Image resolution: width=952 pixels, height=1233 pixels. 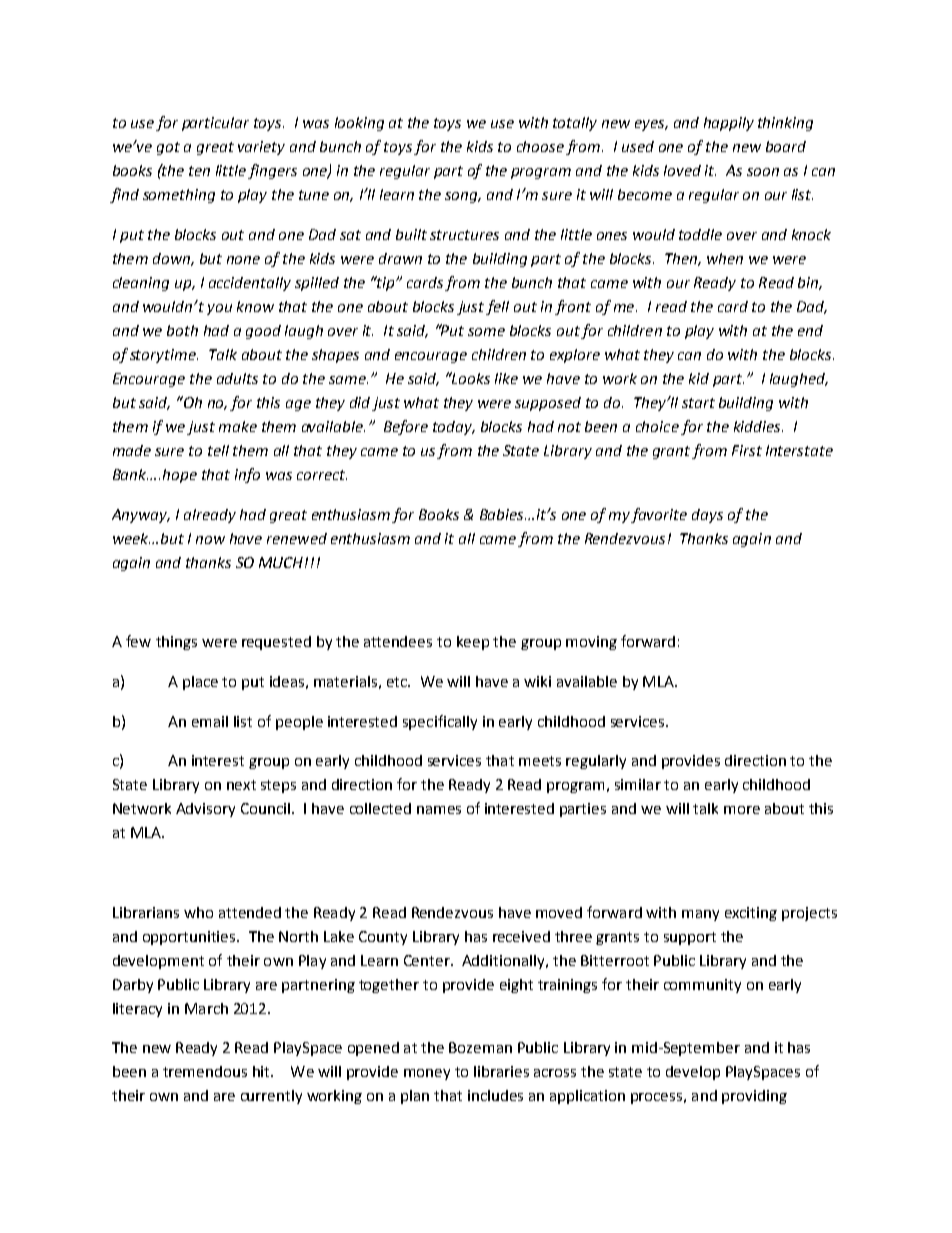 I want to click on more, so click(x=742, y=810).
